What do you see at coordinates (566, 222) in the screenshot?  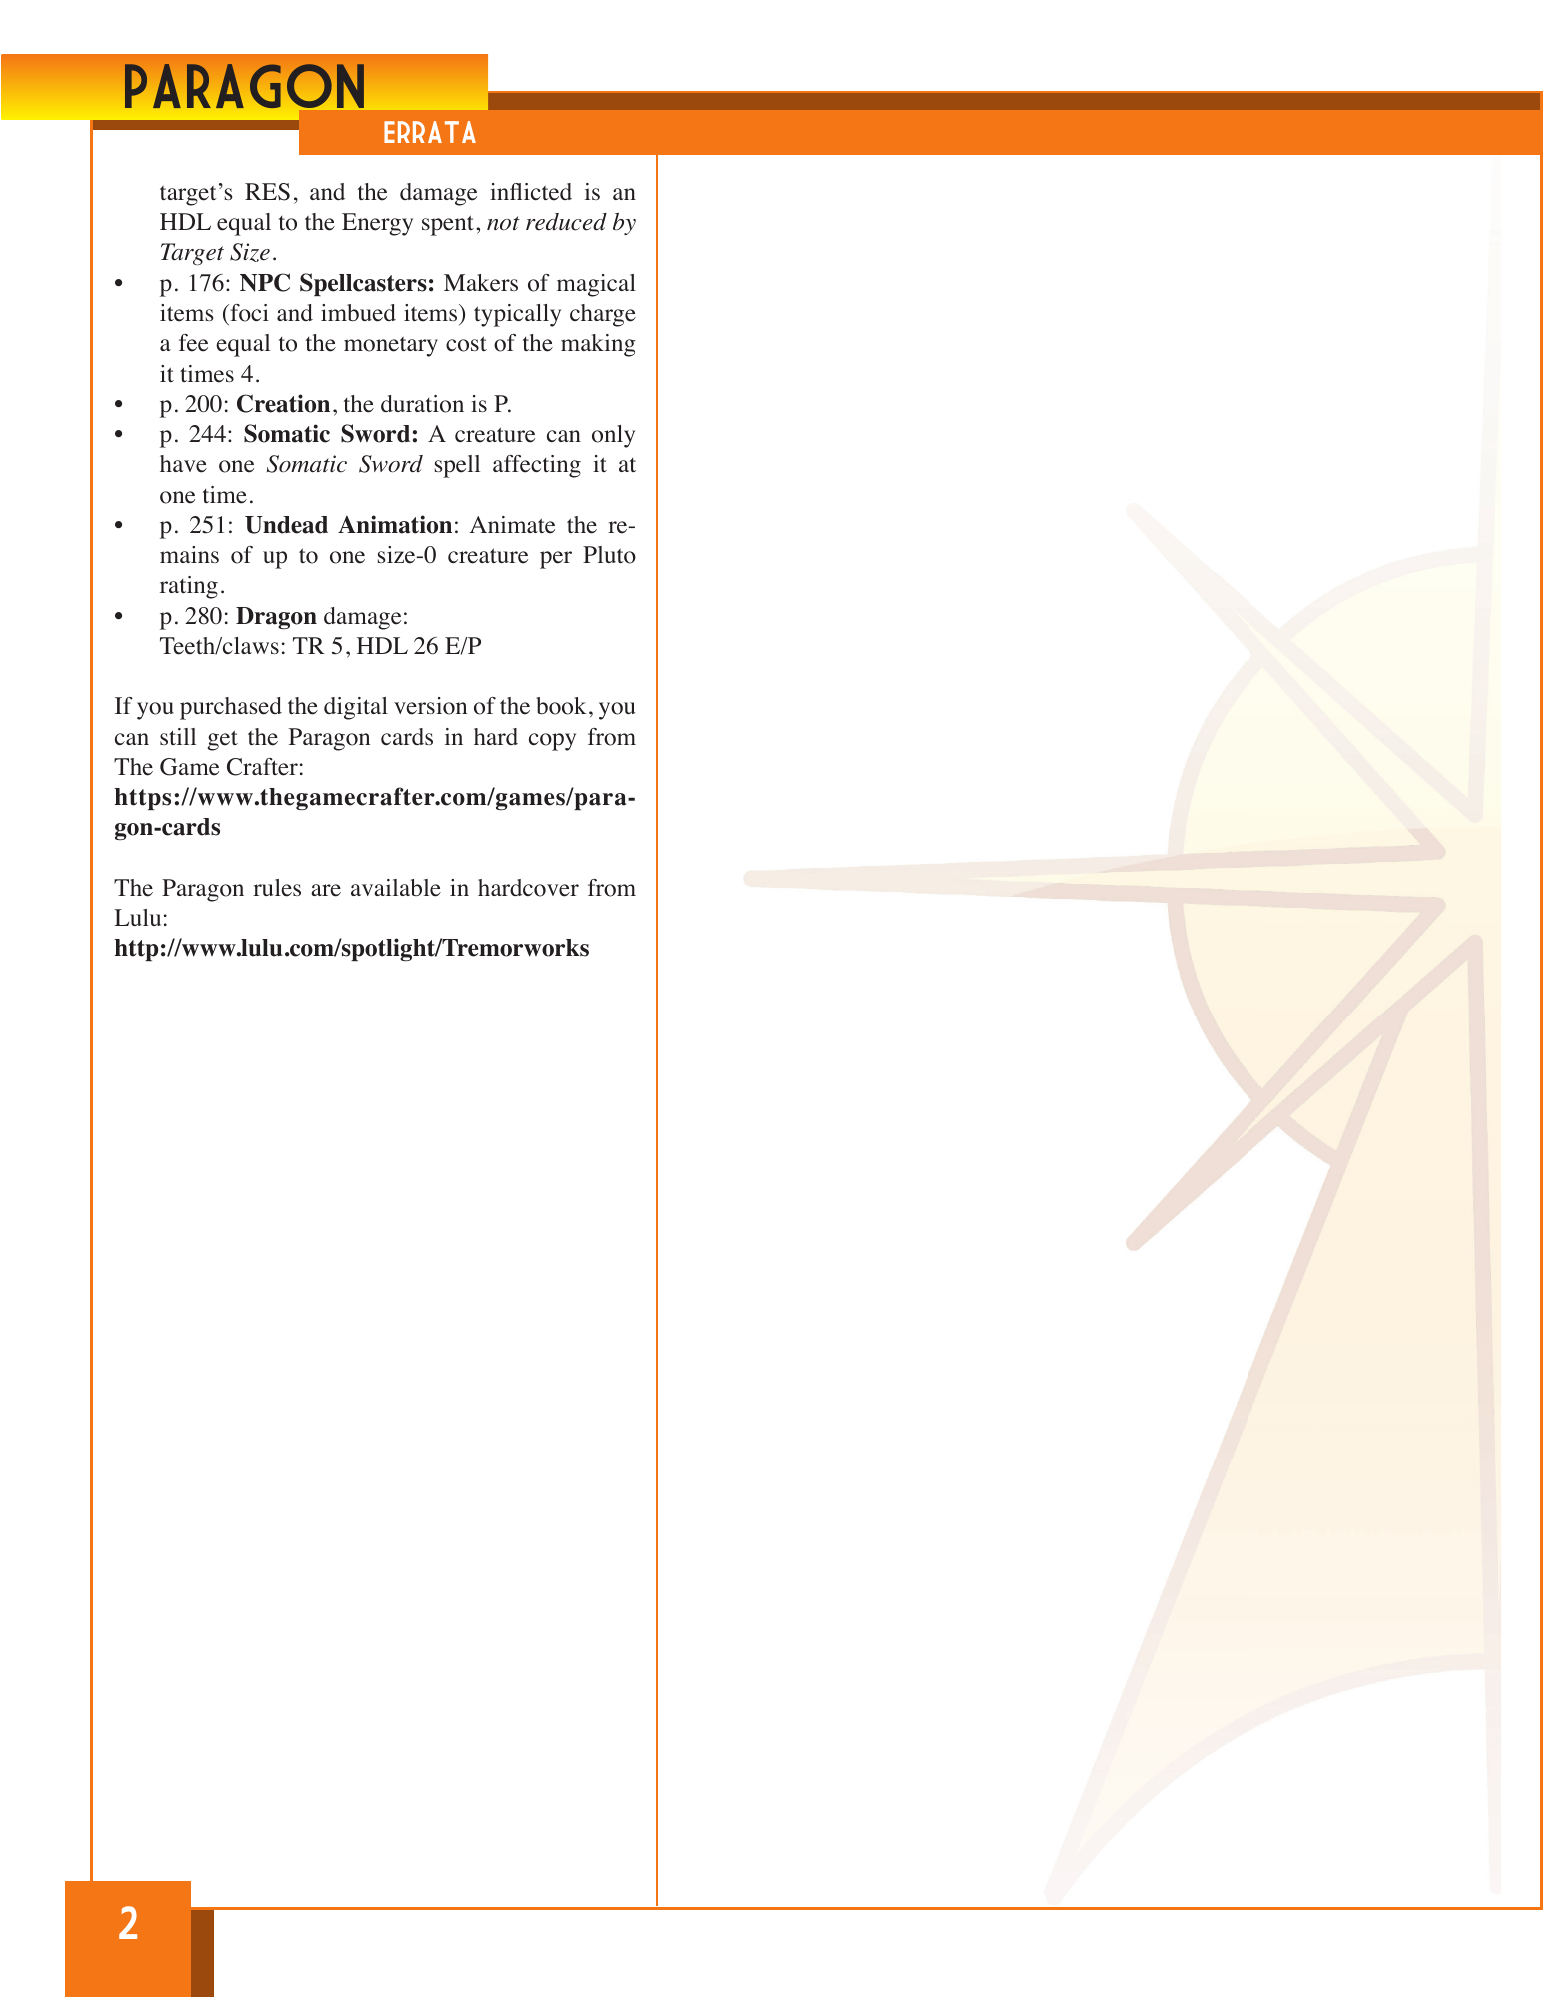 I see `reduced` at bounding box center [566, 222].
